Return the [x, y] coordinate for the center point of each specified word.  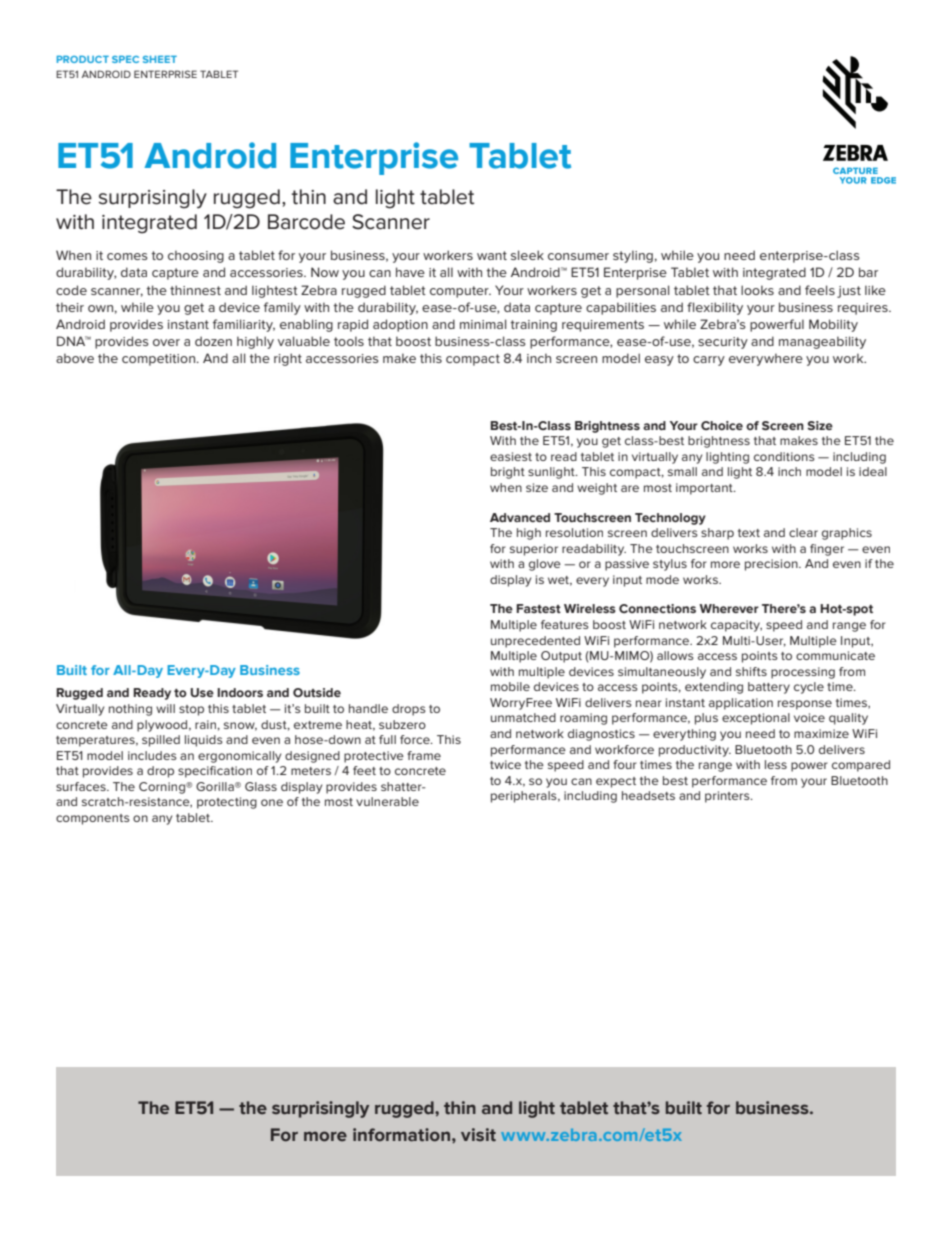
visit [478, 1135]
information [401, 1135]
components [93, 819]
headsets [648, 795]
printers [728, 797]
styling [633, 256]
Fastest [538, 608]
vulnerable [387, 801]
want [492, 255]
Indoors [240, 692]
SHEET [160, 59]
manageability [822, 342]
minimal [483, 324]
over [166, 342]
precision [772, 565]
